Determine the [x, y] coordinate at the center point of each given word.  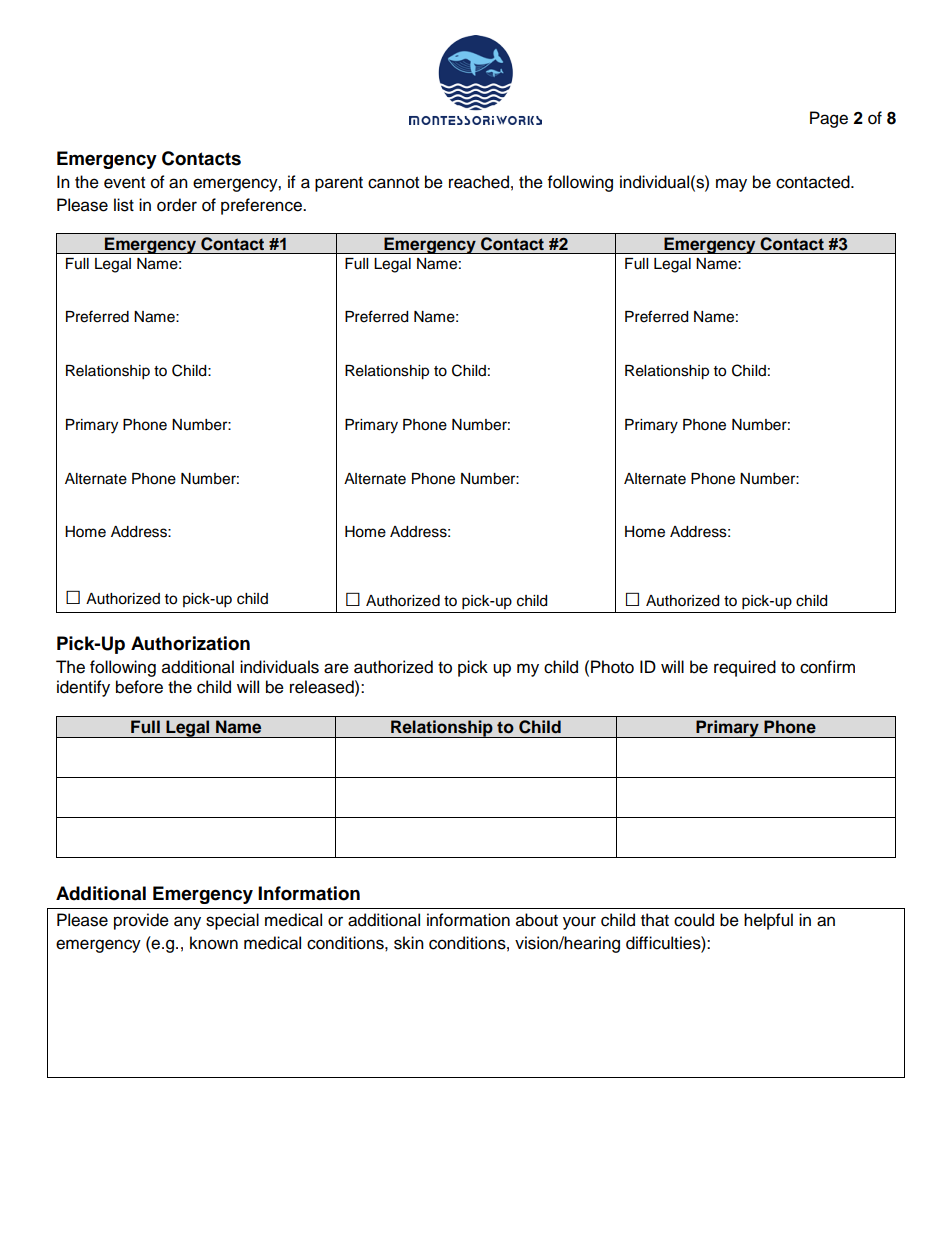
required [745, 668]
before [139, 687]
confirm [827, 667]
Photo [612, 667]
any [187, 923]
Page [829, 119]
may [731, 185]
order [177, 205]
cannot [393, 183]
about [537, 920]
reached [479, 182]
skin [409, 943]
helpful [768, 921]
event [124, 183]
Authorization [190, 643]
